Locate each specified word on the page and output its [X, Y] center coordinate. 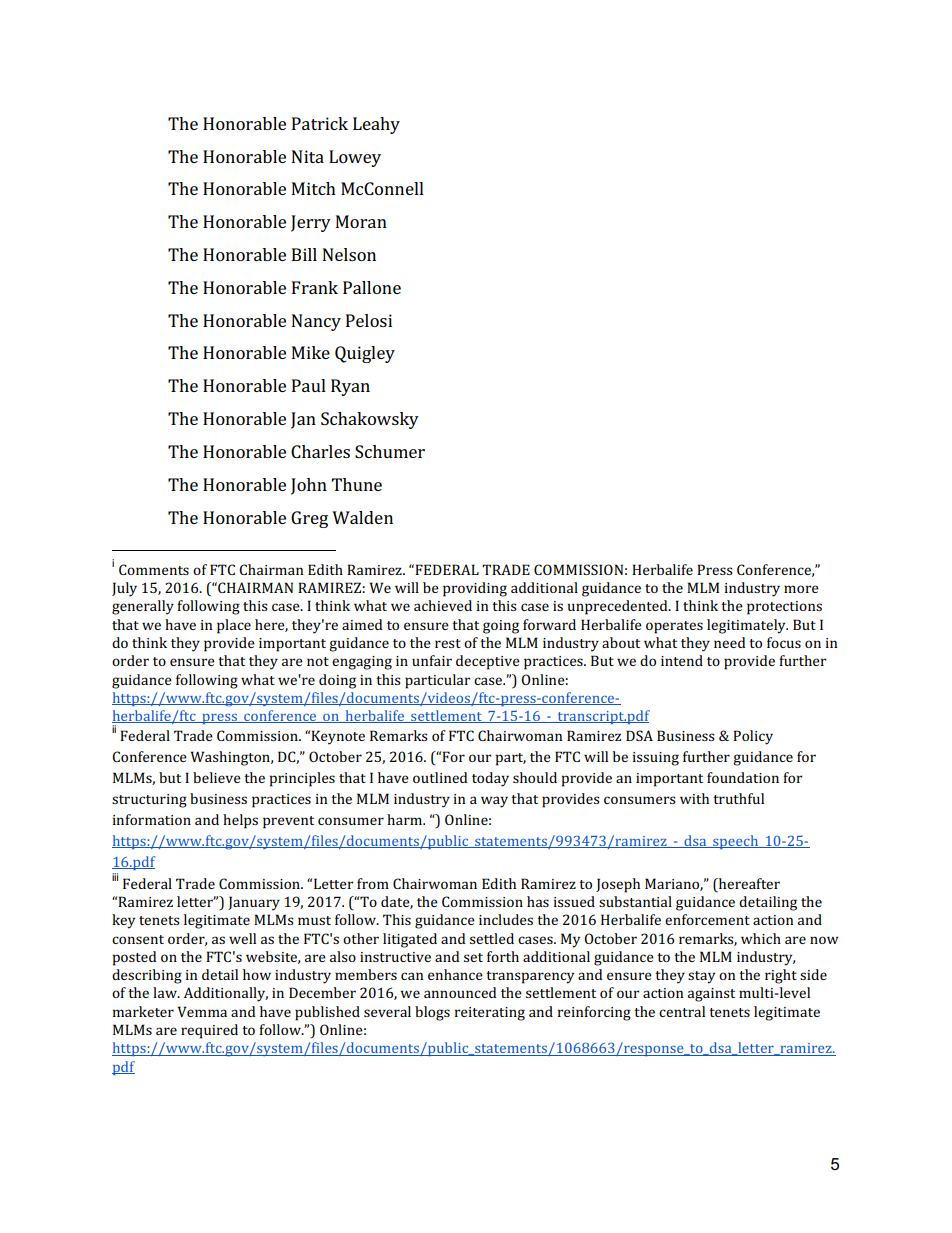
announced [460, 992]
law [166, 992]
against [711, 995]
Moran [361, 221]
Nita [308, 156]
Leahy [376, 125]
